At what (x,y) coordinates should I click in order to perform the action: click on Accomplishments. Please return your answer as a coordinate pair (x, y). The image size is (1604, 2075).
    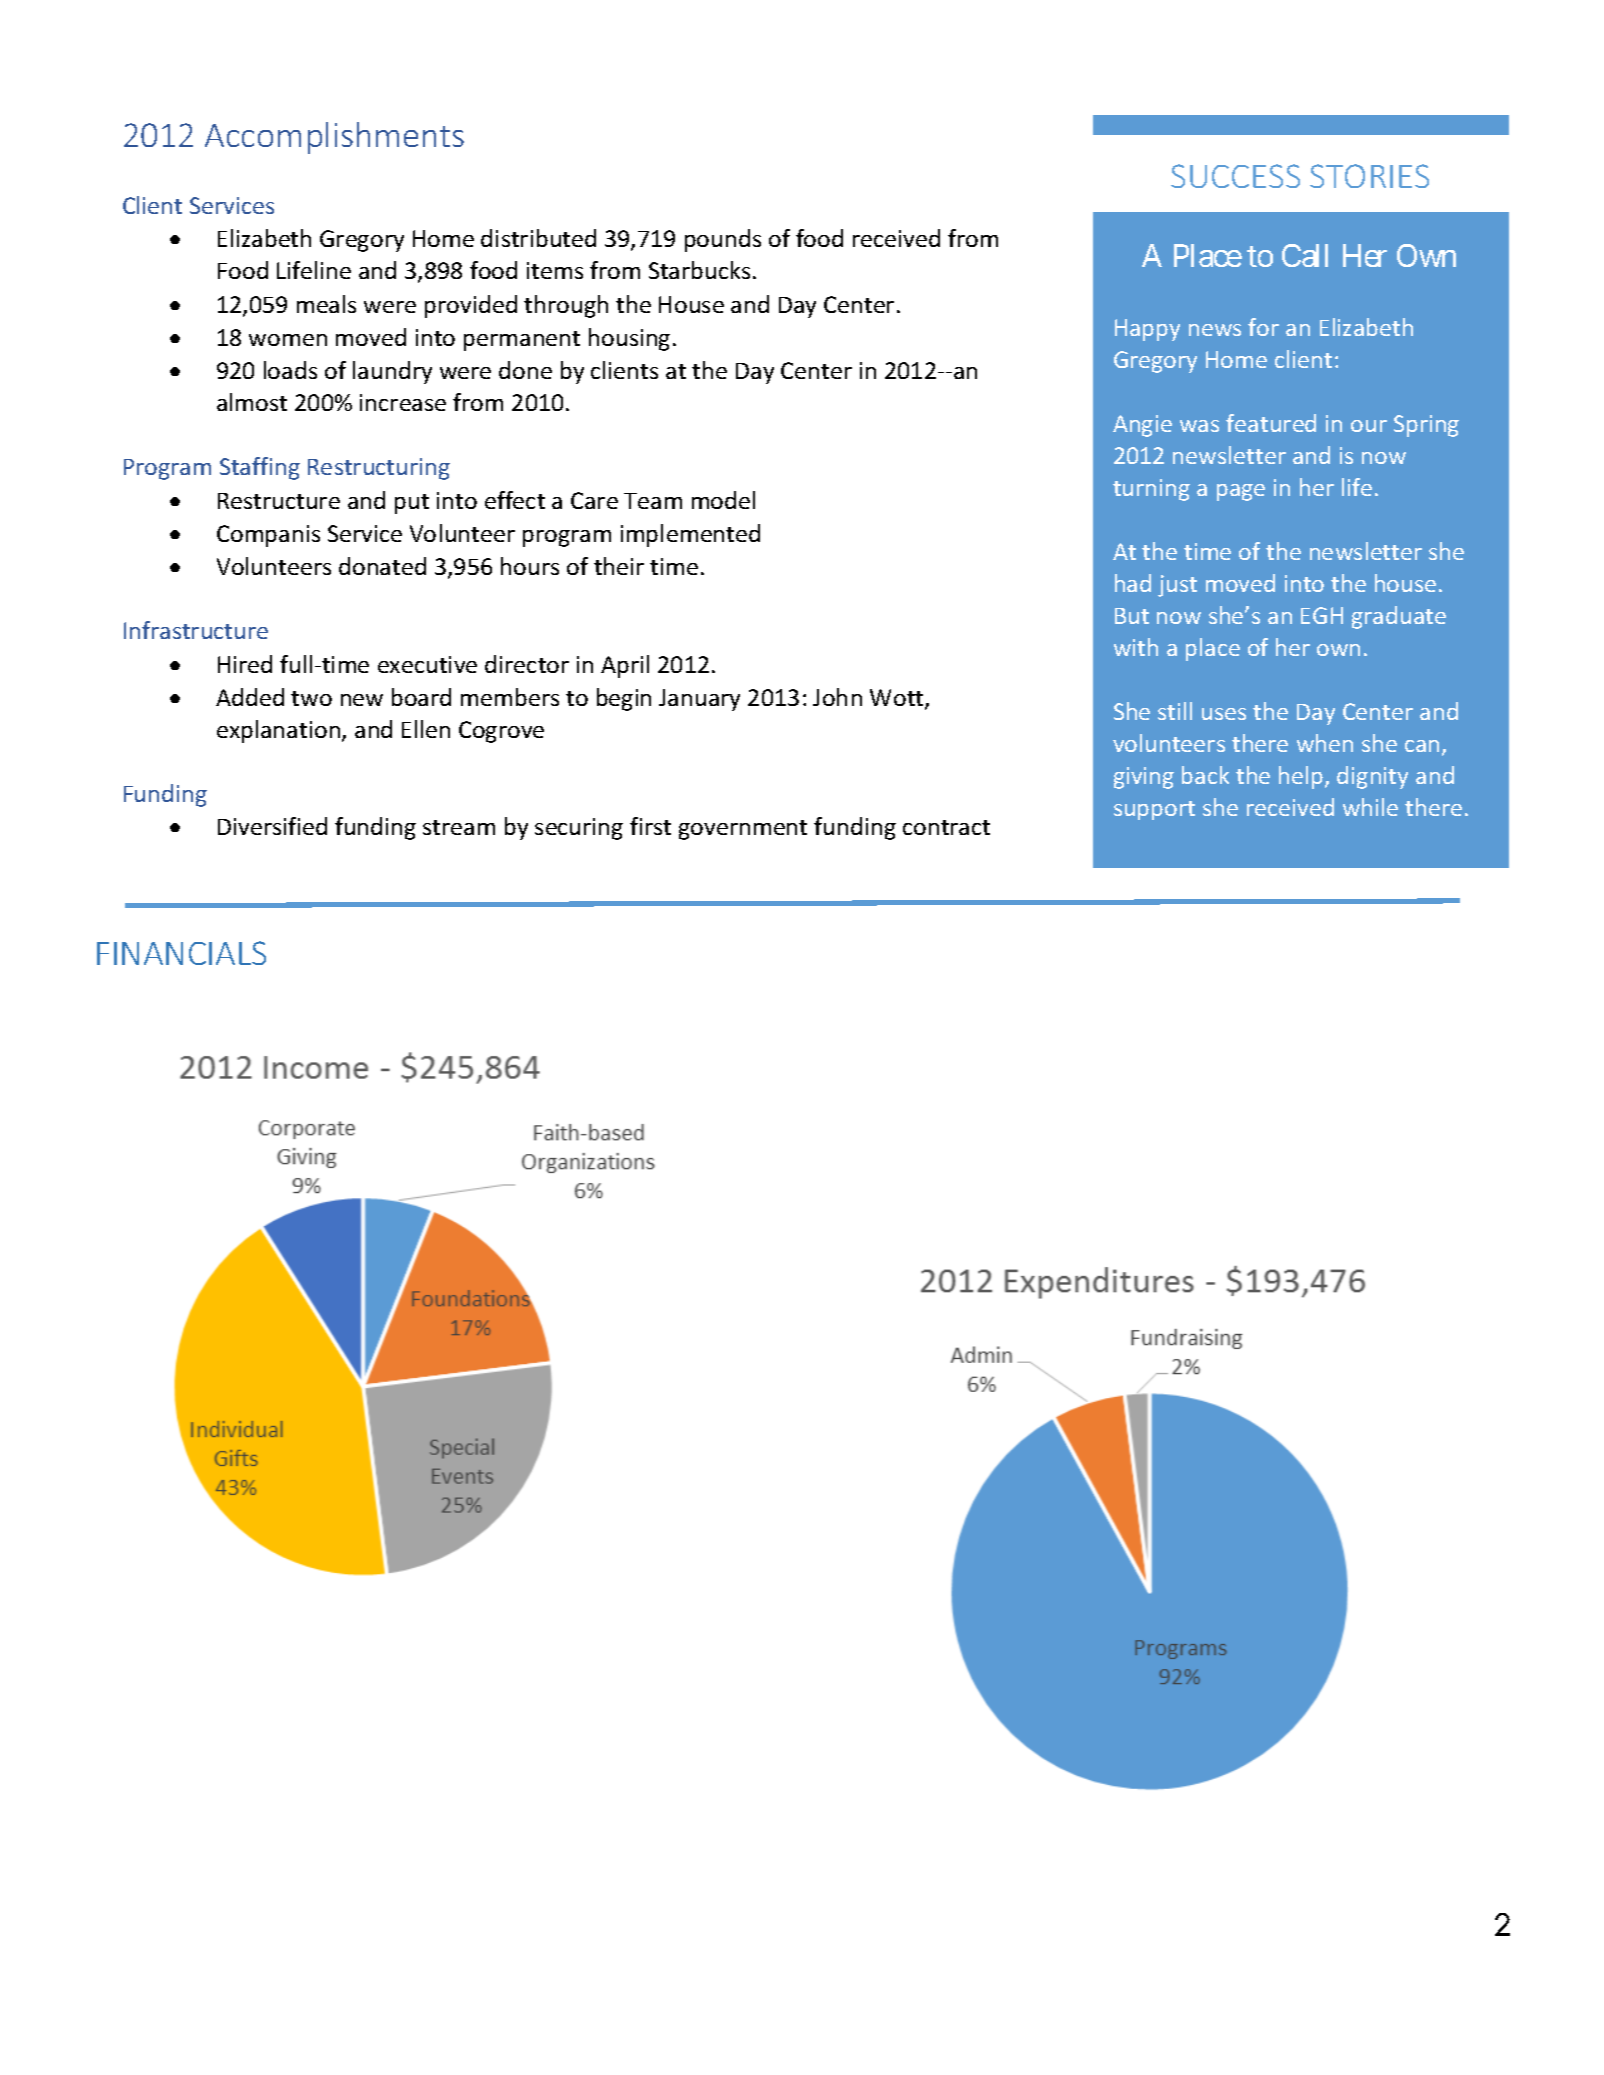
    Looking at the image, I should click on (334, 138).
